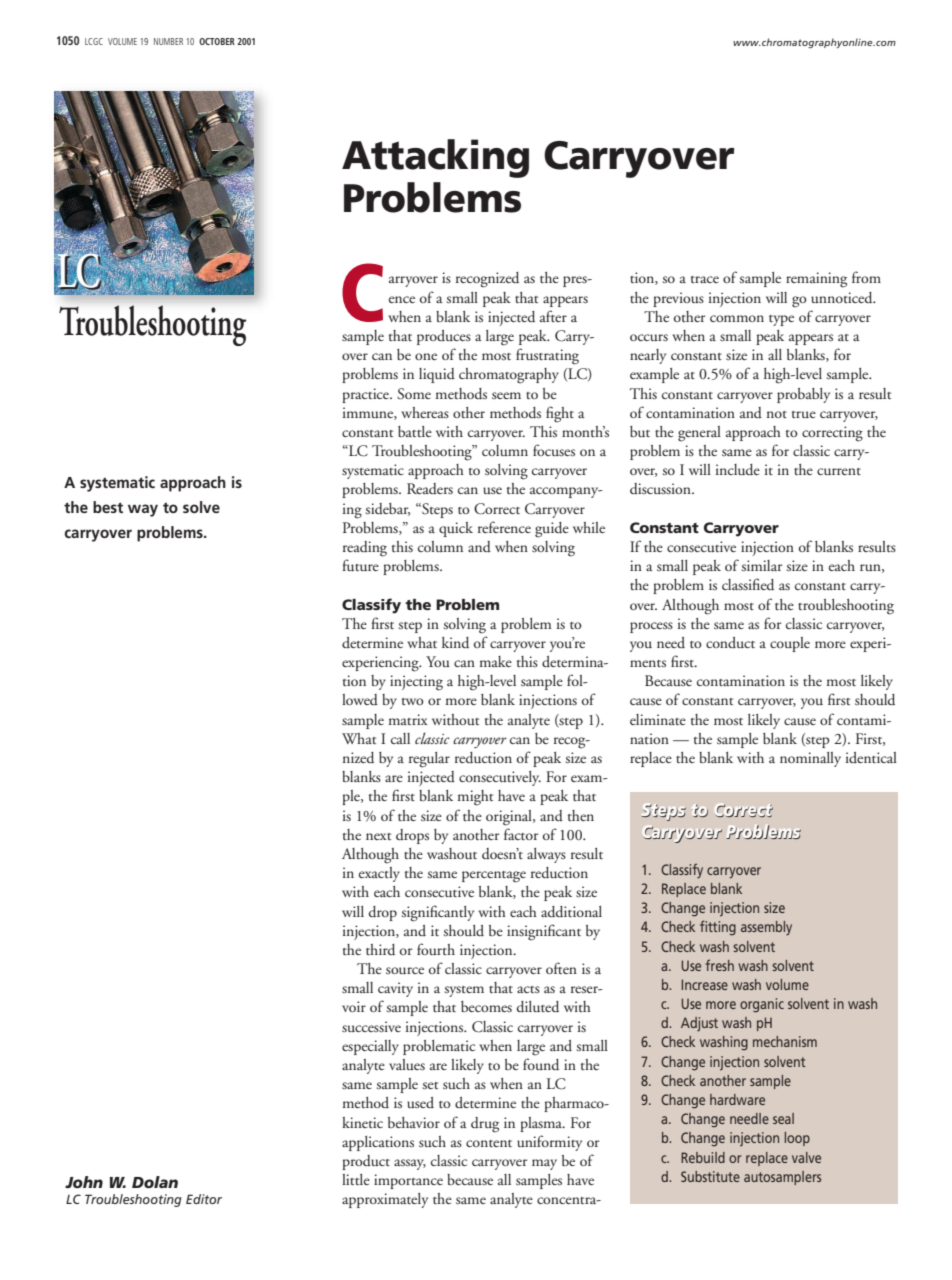  Describe the element at coordinates (168, 41) in the screenshot. I see `NUMBER` at that location.
